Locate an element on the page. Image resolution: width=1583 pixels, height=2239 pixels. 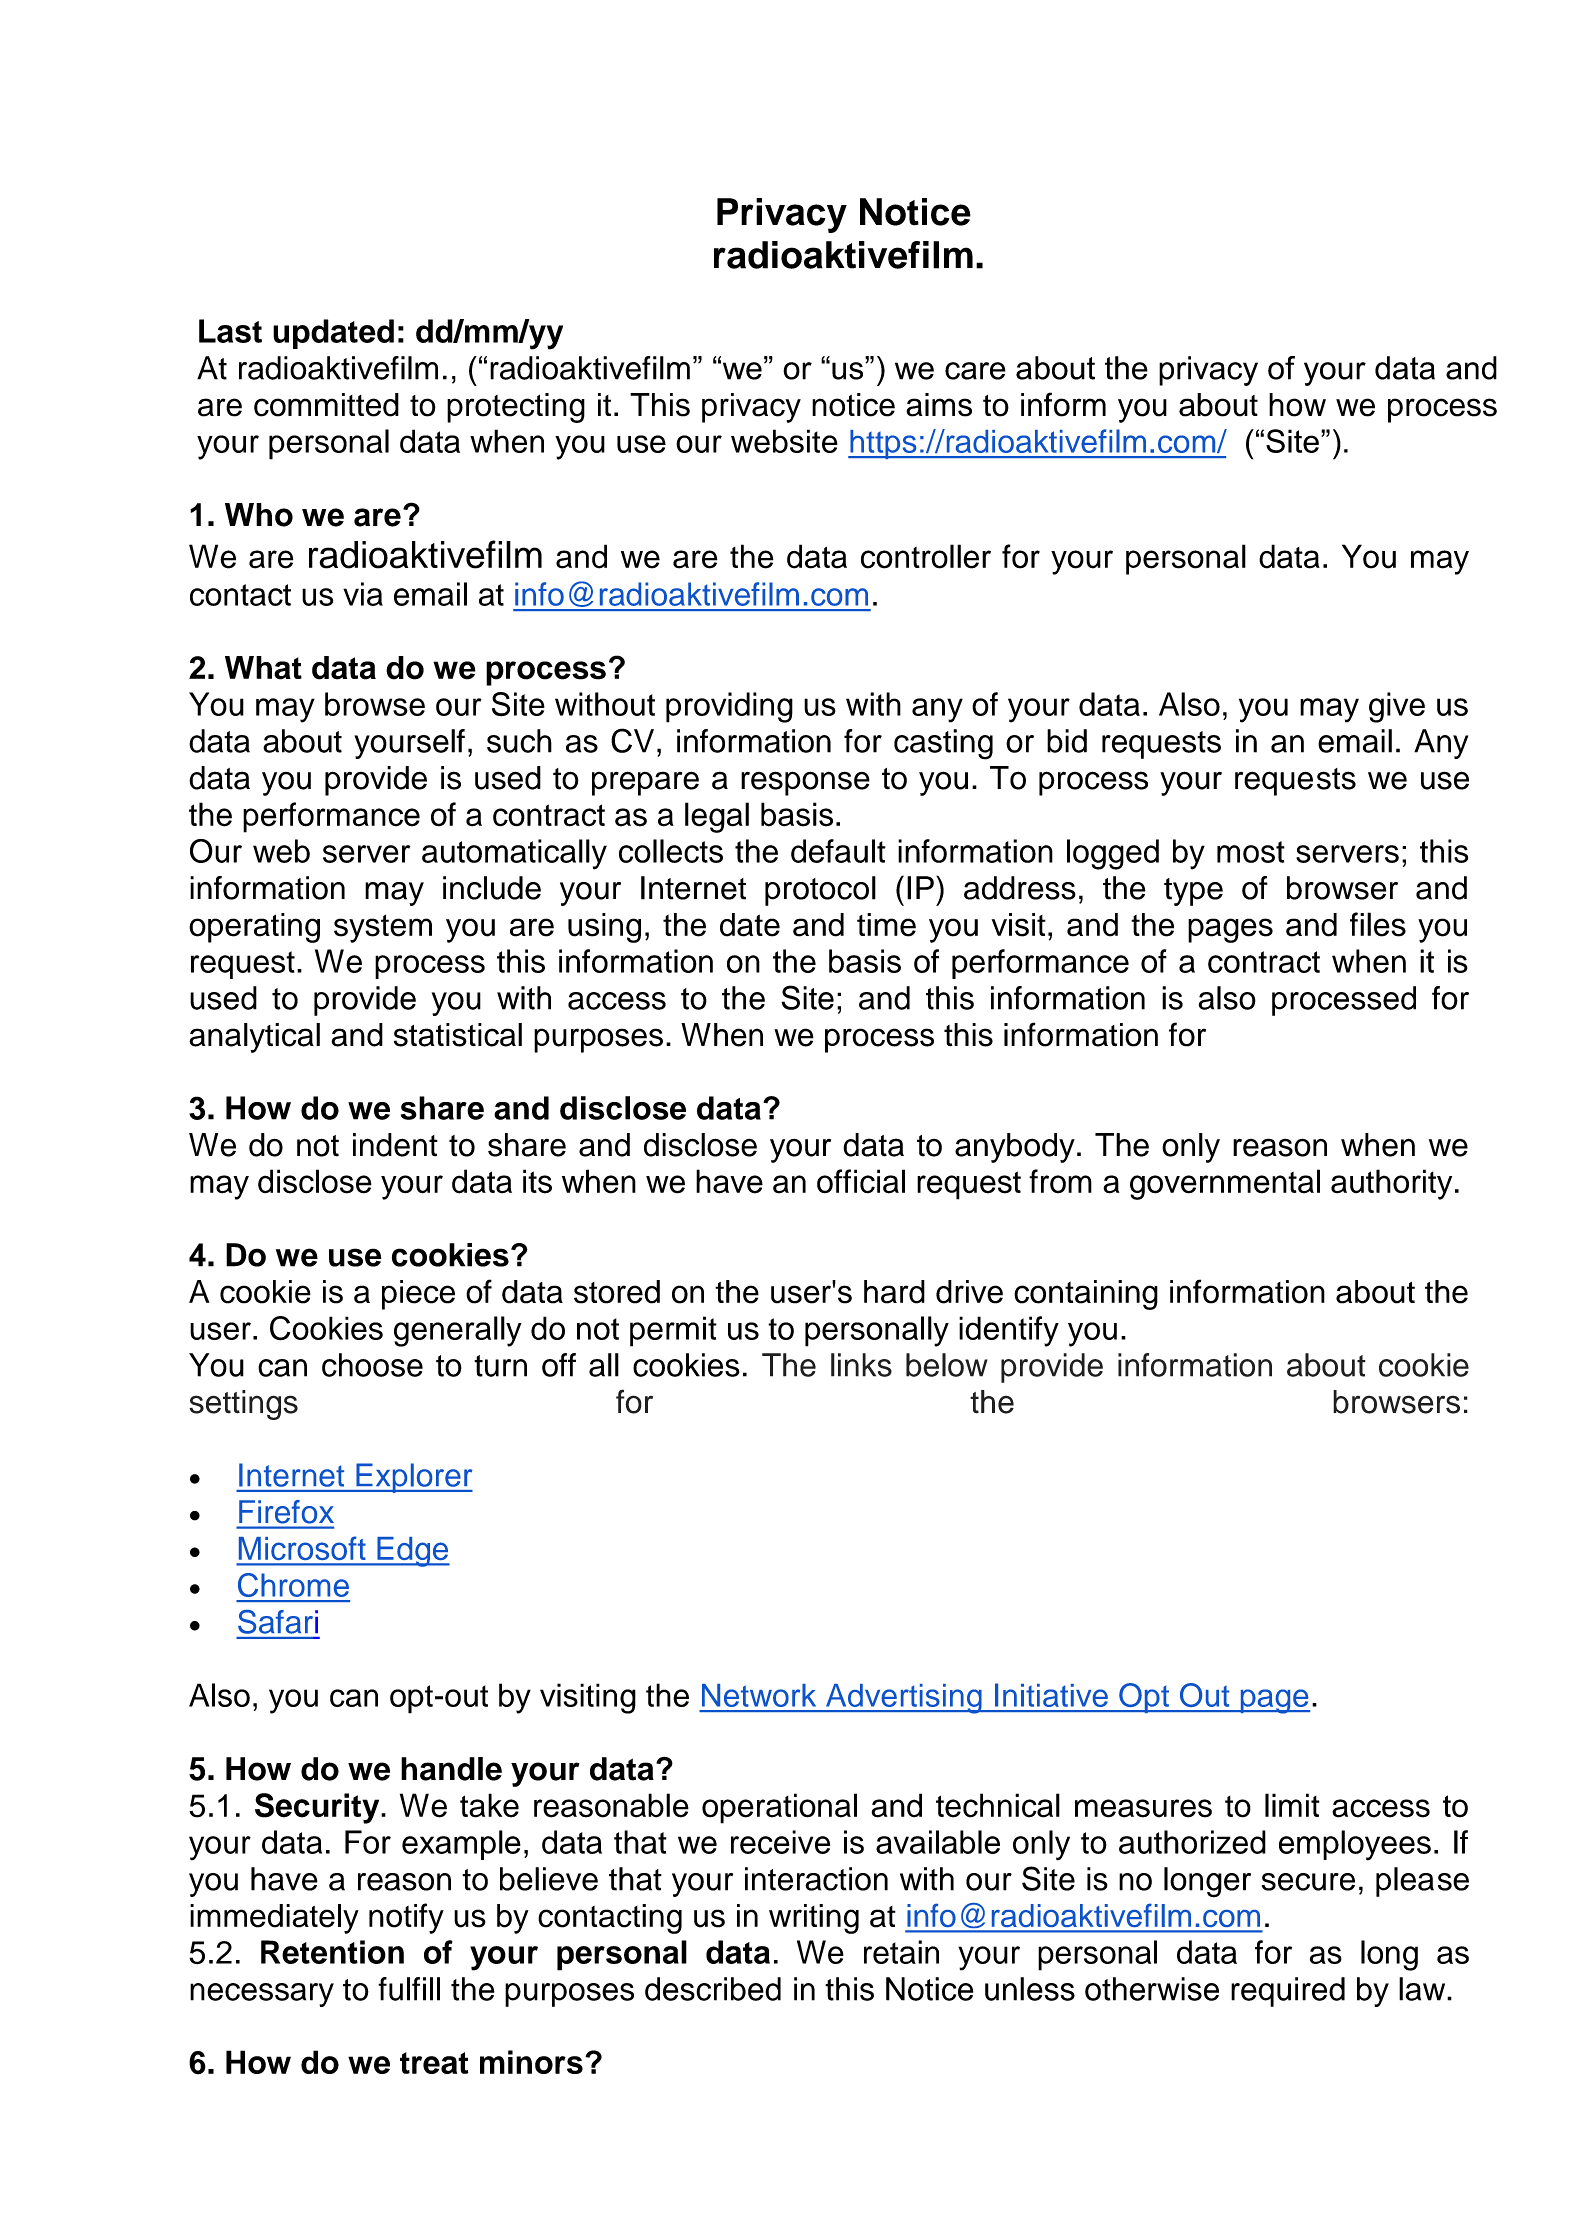
governmental is located at coordinates (1225, 1184).
